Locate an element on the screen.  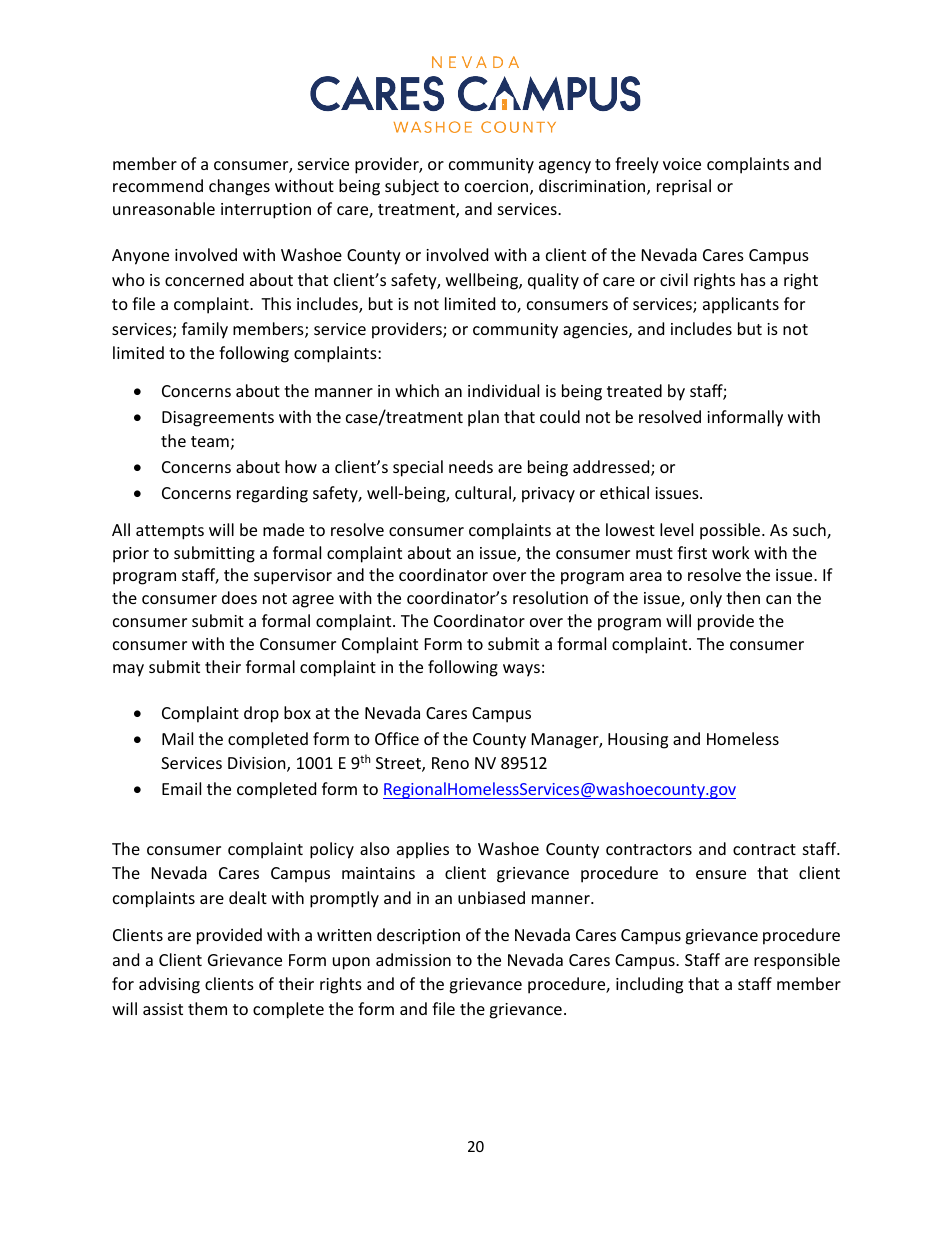
coercion is located at coordinates (498, 187).
